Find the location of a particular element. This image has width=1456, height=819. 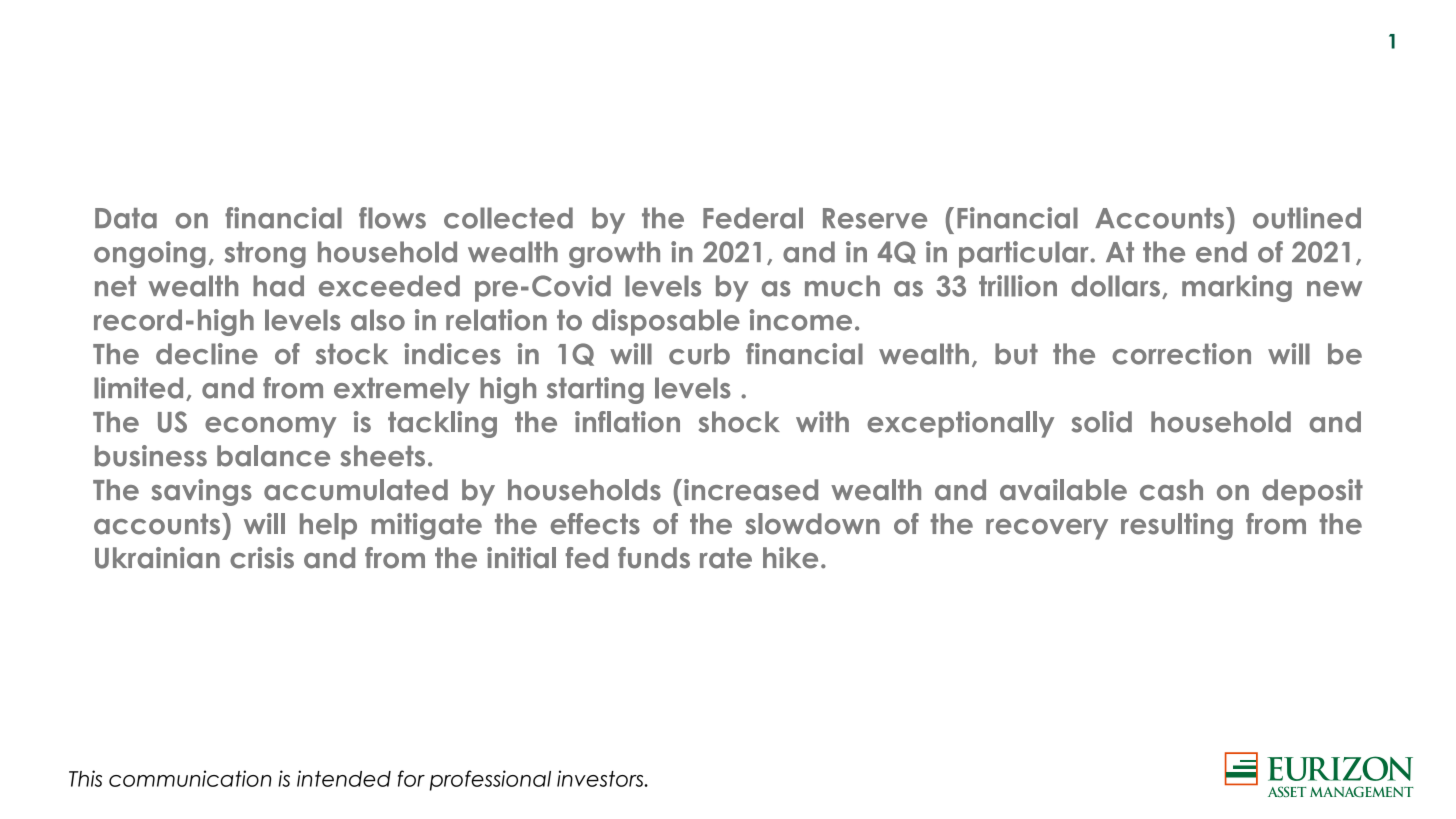

increased is located at coordinates (751, 490).
